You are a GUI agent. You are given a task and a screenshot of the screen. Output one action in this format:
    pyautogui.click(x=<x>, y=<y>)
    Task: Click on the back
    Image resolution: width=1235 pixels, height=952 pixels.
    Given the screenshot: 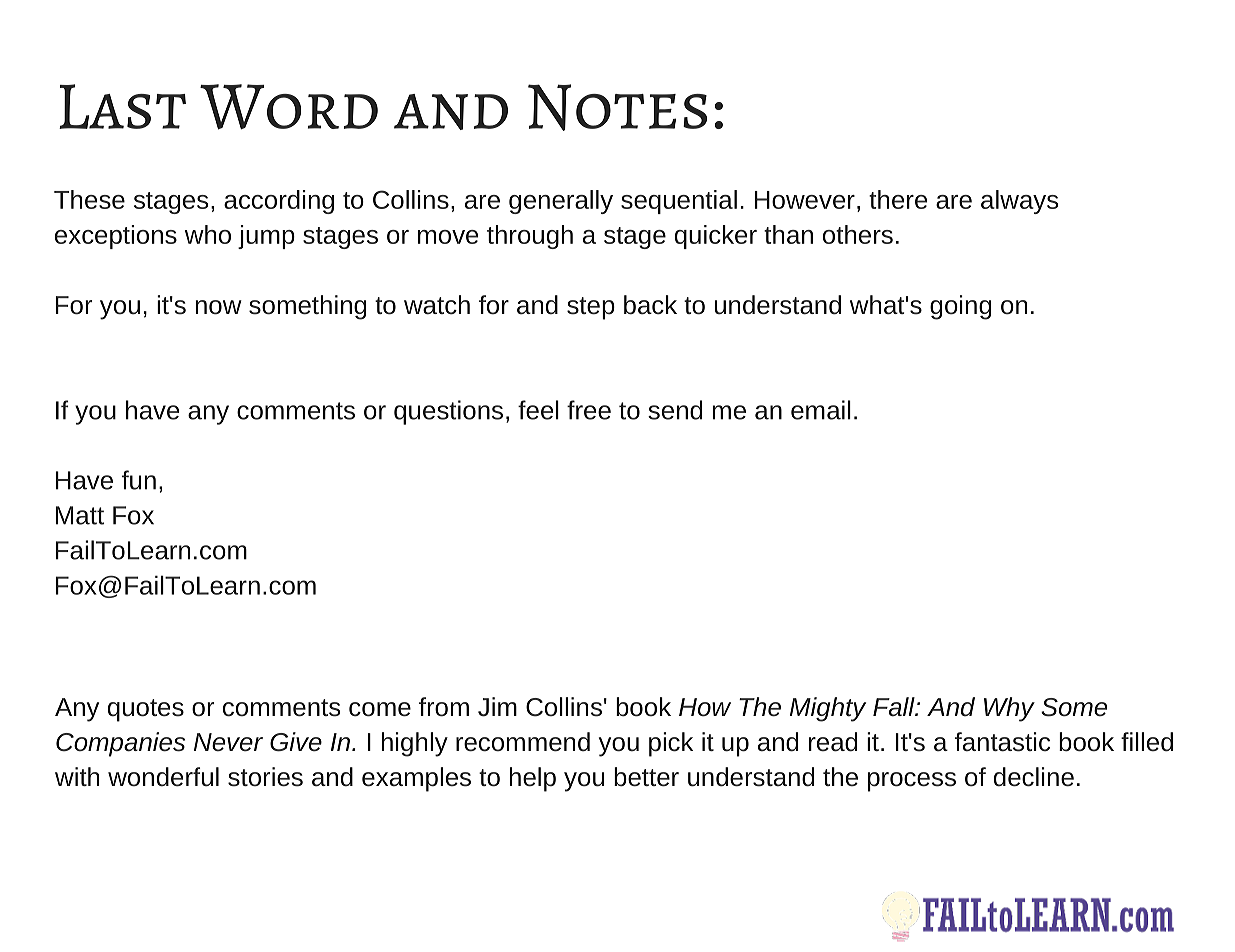 What is the action you would take?
    pyautogui.click(x=650, y=305)
